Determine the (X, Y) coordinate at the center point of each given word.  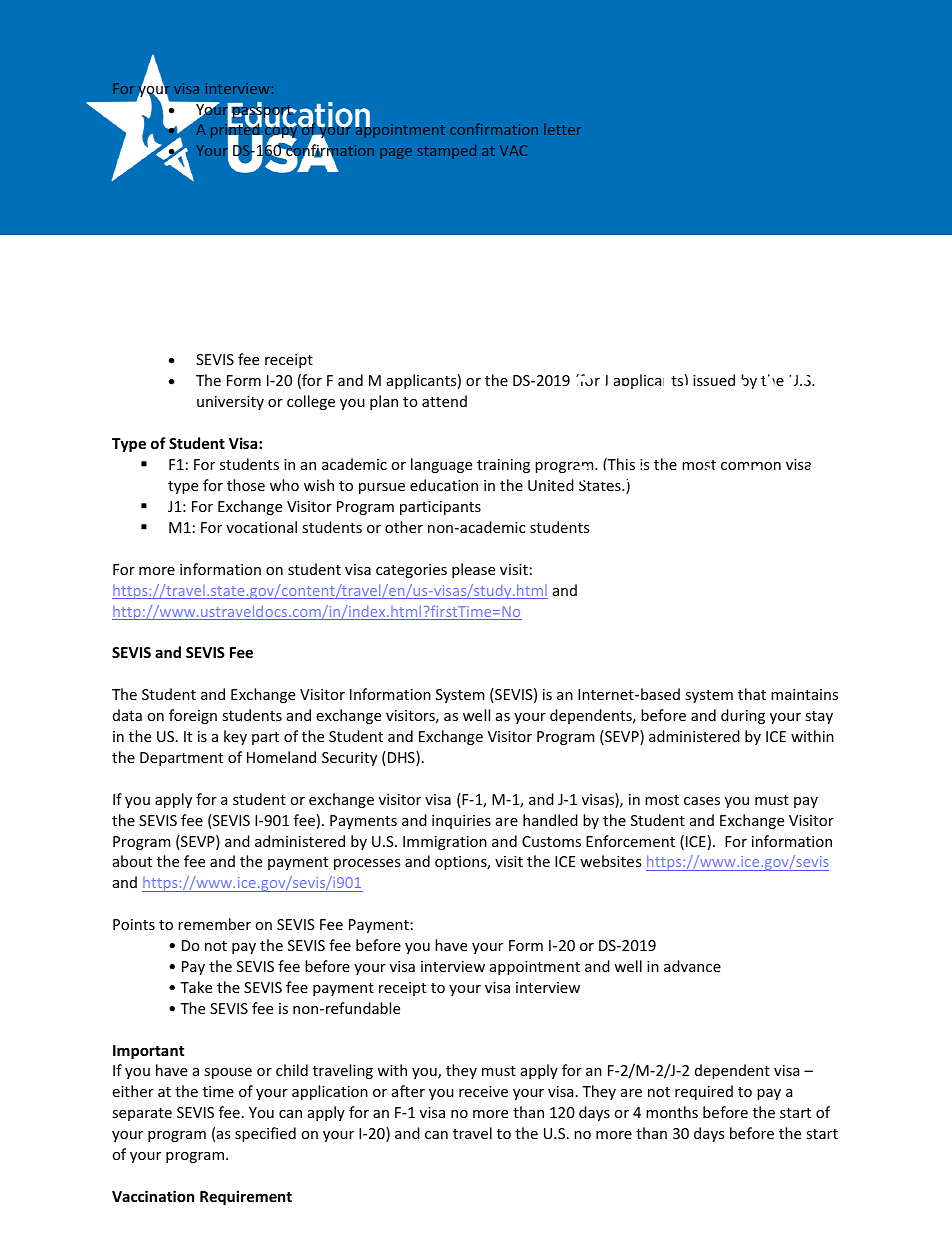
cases (702, 801)
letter (562, 129)
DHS (401, 758)
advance (692, 966)
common (751, 466)
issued (714, 380)
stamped (447, 151)
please (473, 570)
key (235, 737)
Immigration (445, 843)
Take (196, 987)
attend (444, 401)
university (230, 403)
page (396, 153)
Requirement (246, 1197)
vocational (261, 527)
